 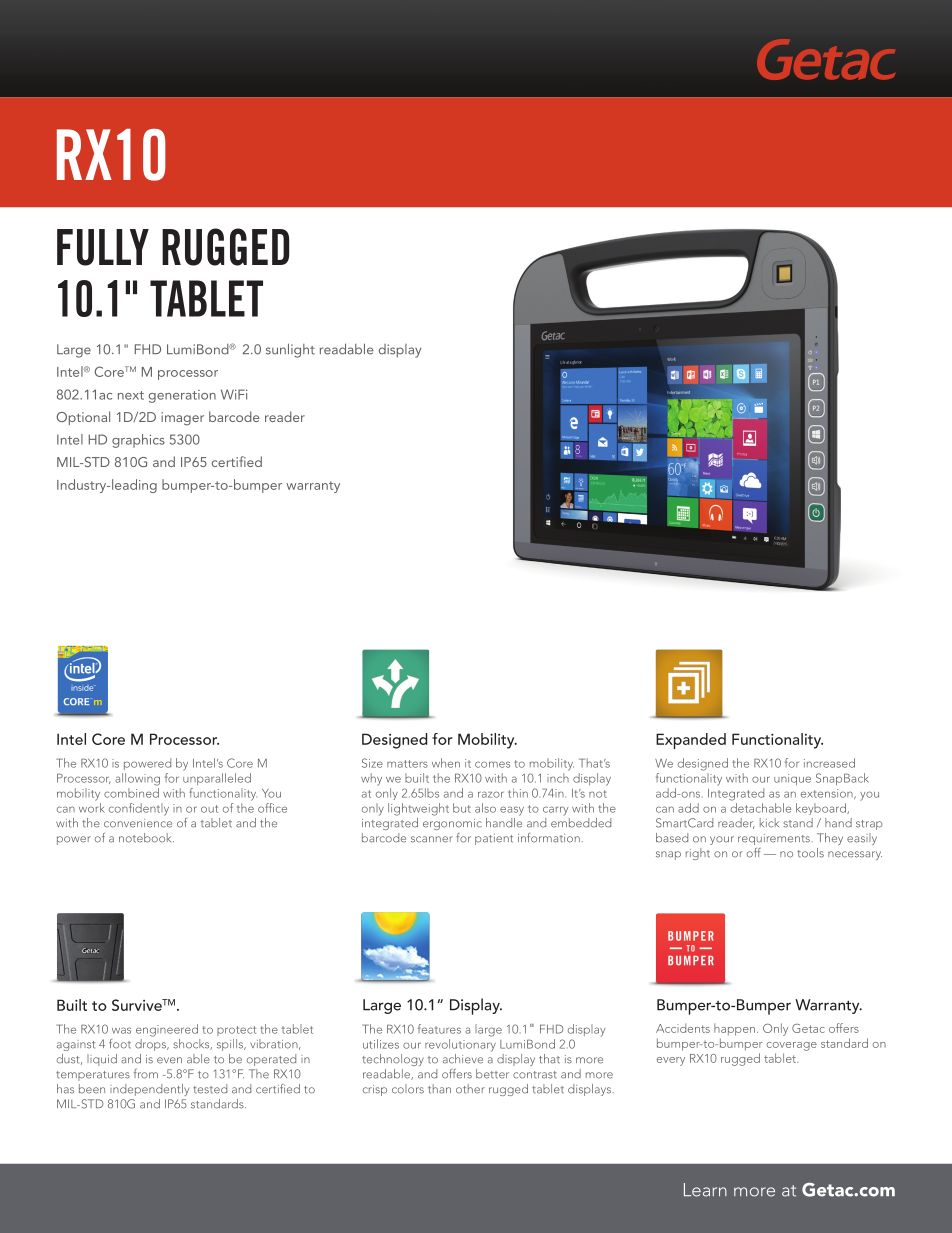 What do you see at coordinates (137, 779) in the page?
I see `allowing` at bounding box center [137, 779].
